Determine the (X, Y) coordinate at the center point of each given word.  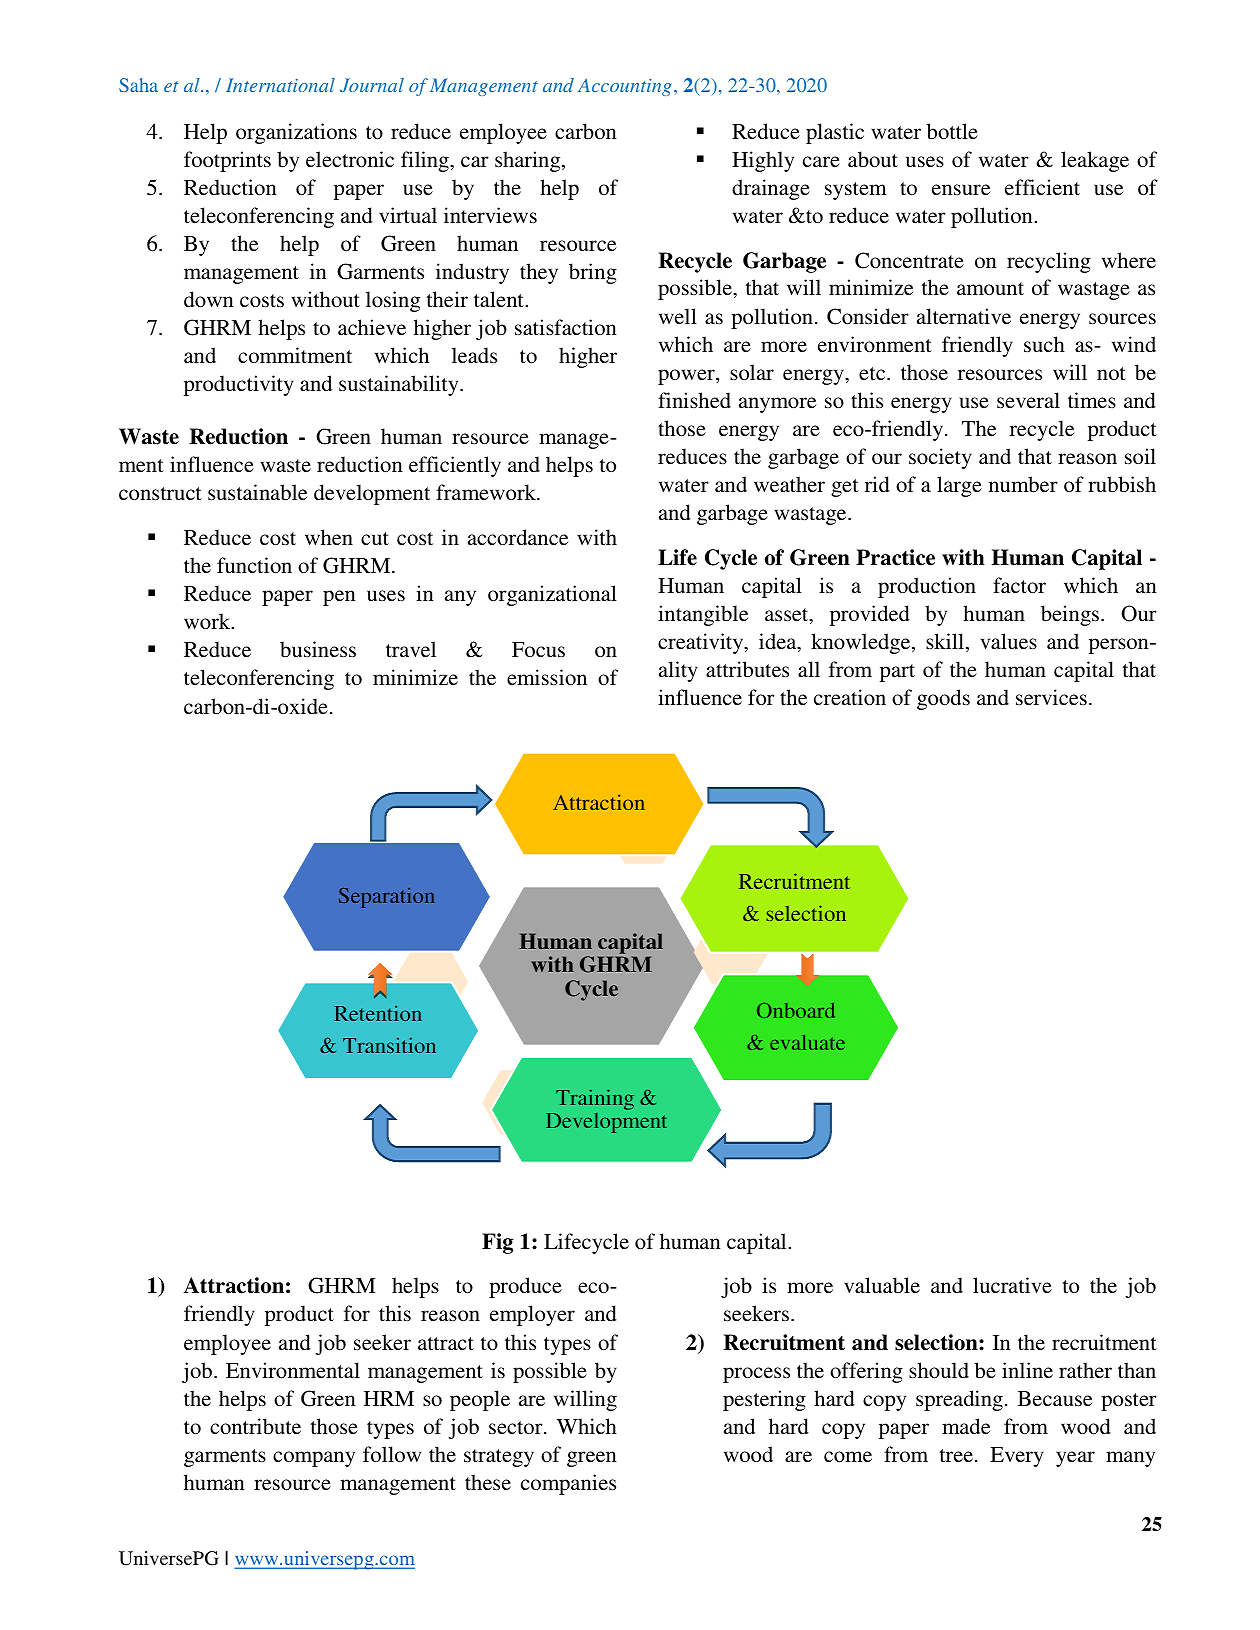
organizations (296, 133)
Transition (389, 1045)
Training (595, 1099)
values (1009, 641)
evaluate (807, 1042)
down (209, 299)
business (318, 649)
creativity (702, 643)
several (1028, 400)
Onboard (795, 1010)
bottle (952, 131)
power (687, 377)
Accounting (625, 87)
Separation (387, 898)
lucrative (1012, 1285)
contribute (255, 1426)
